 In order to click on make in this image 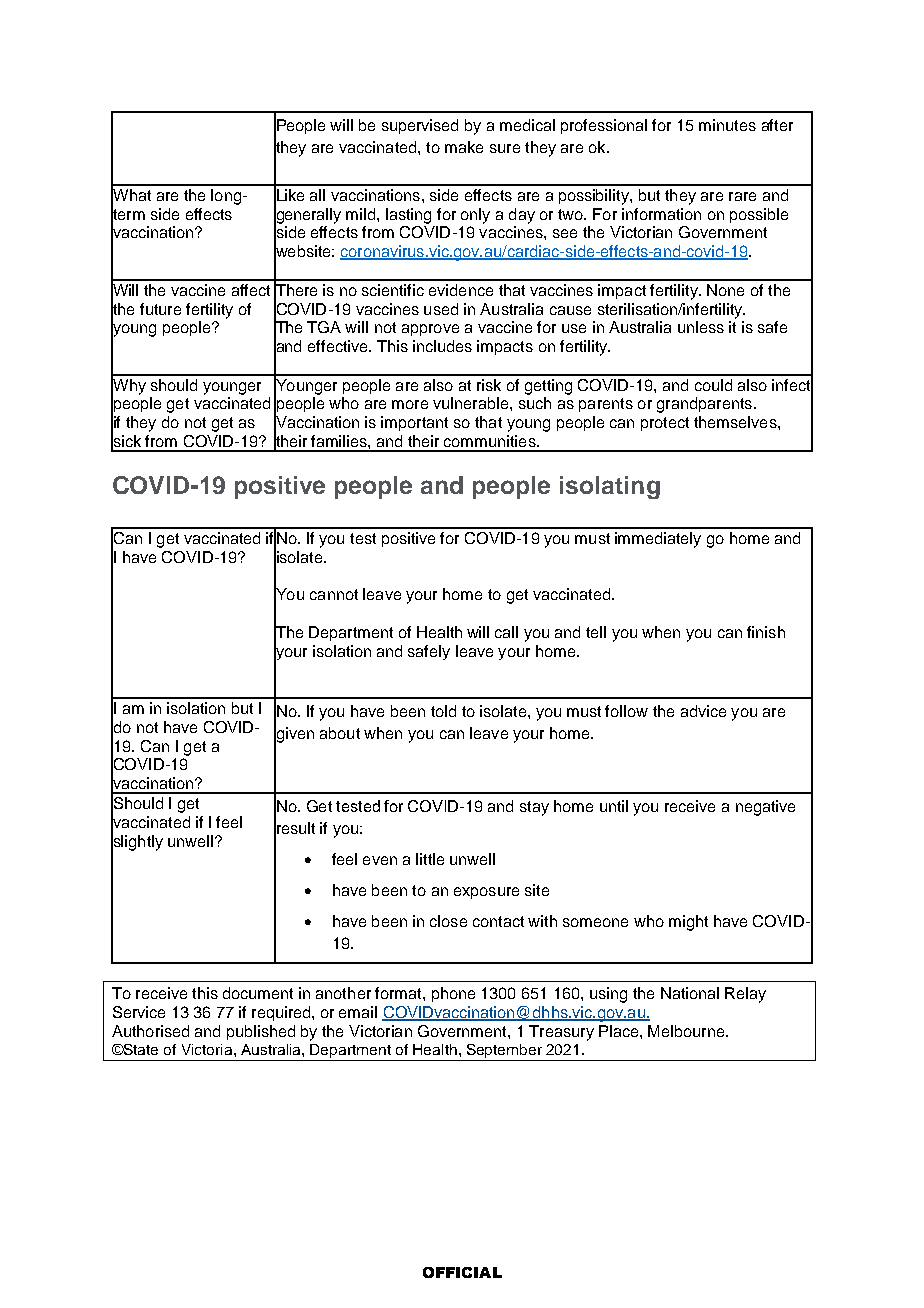, I will do `click(464, 147)`.
